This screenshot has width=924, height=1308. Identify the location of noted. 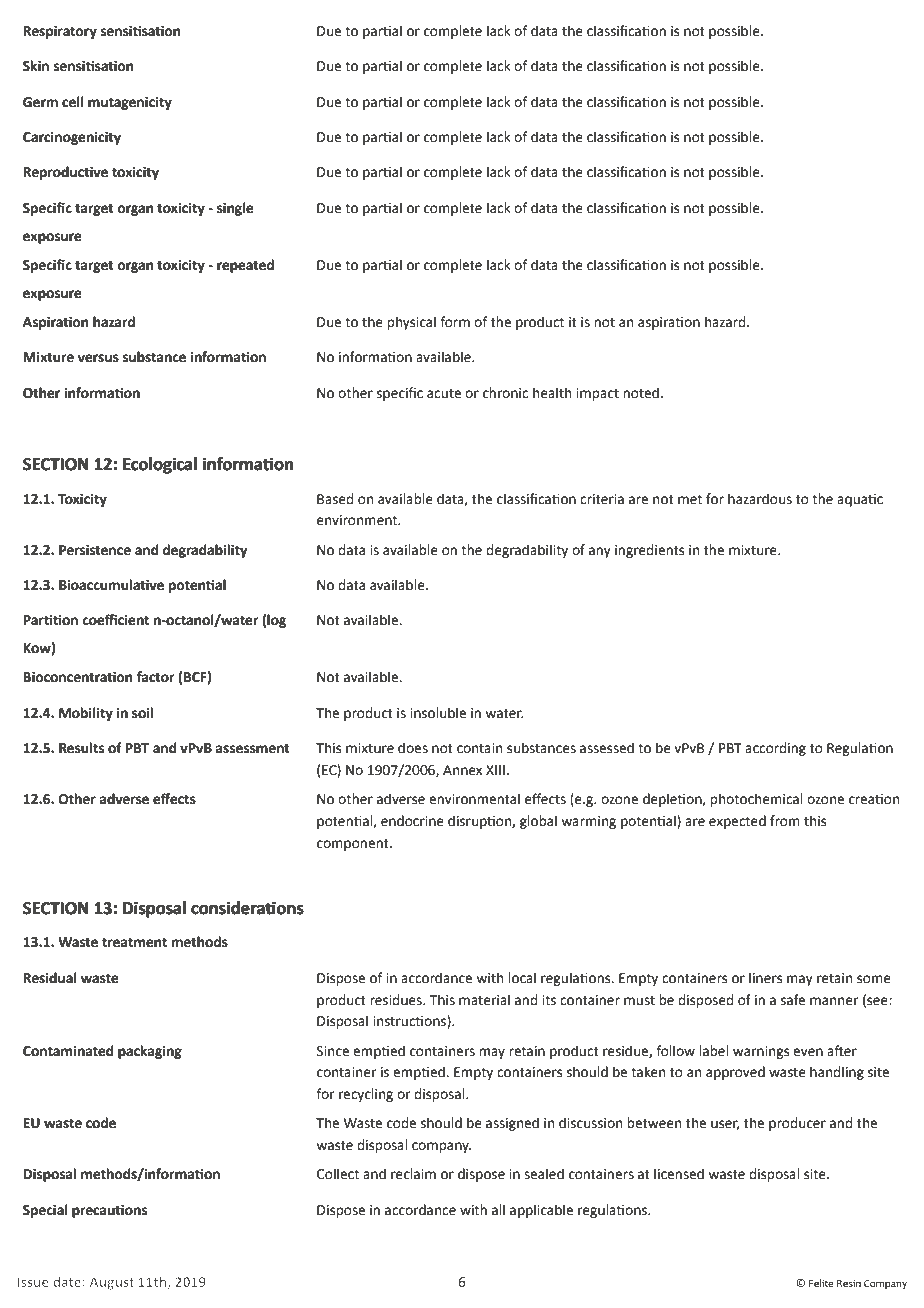
(641, 393).
